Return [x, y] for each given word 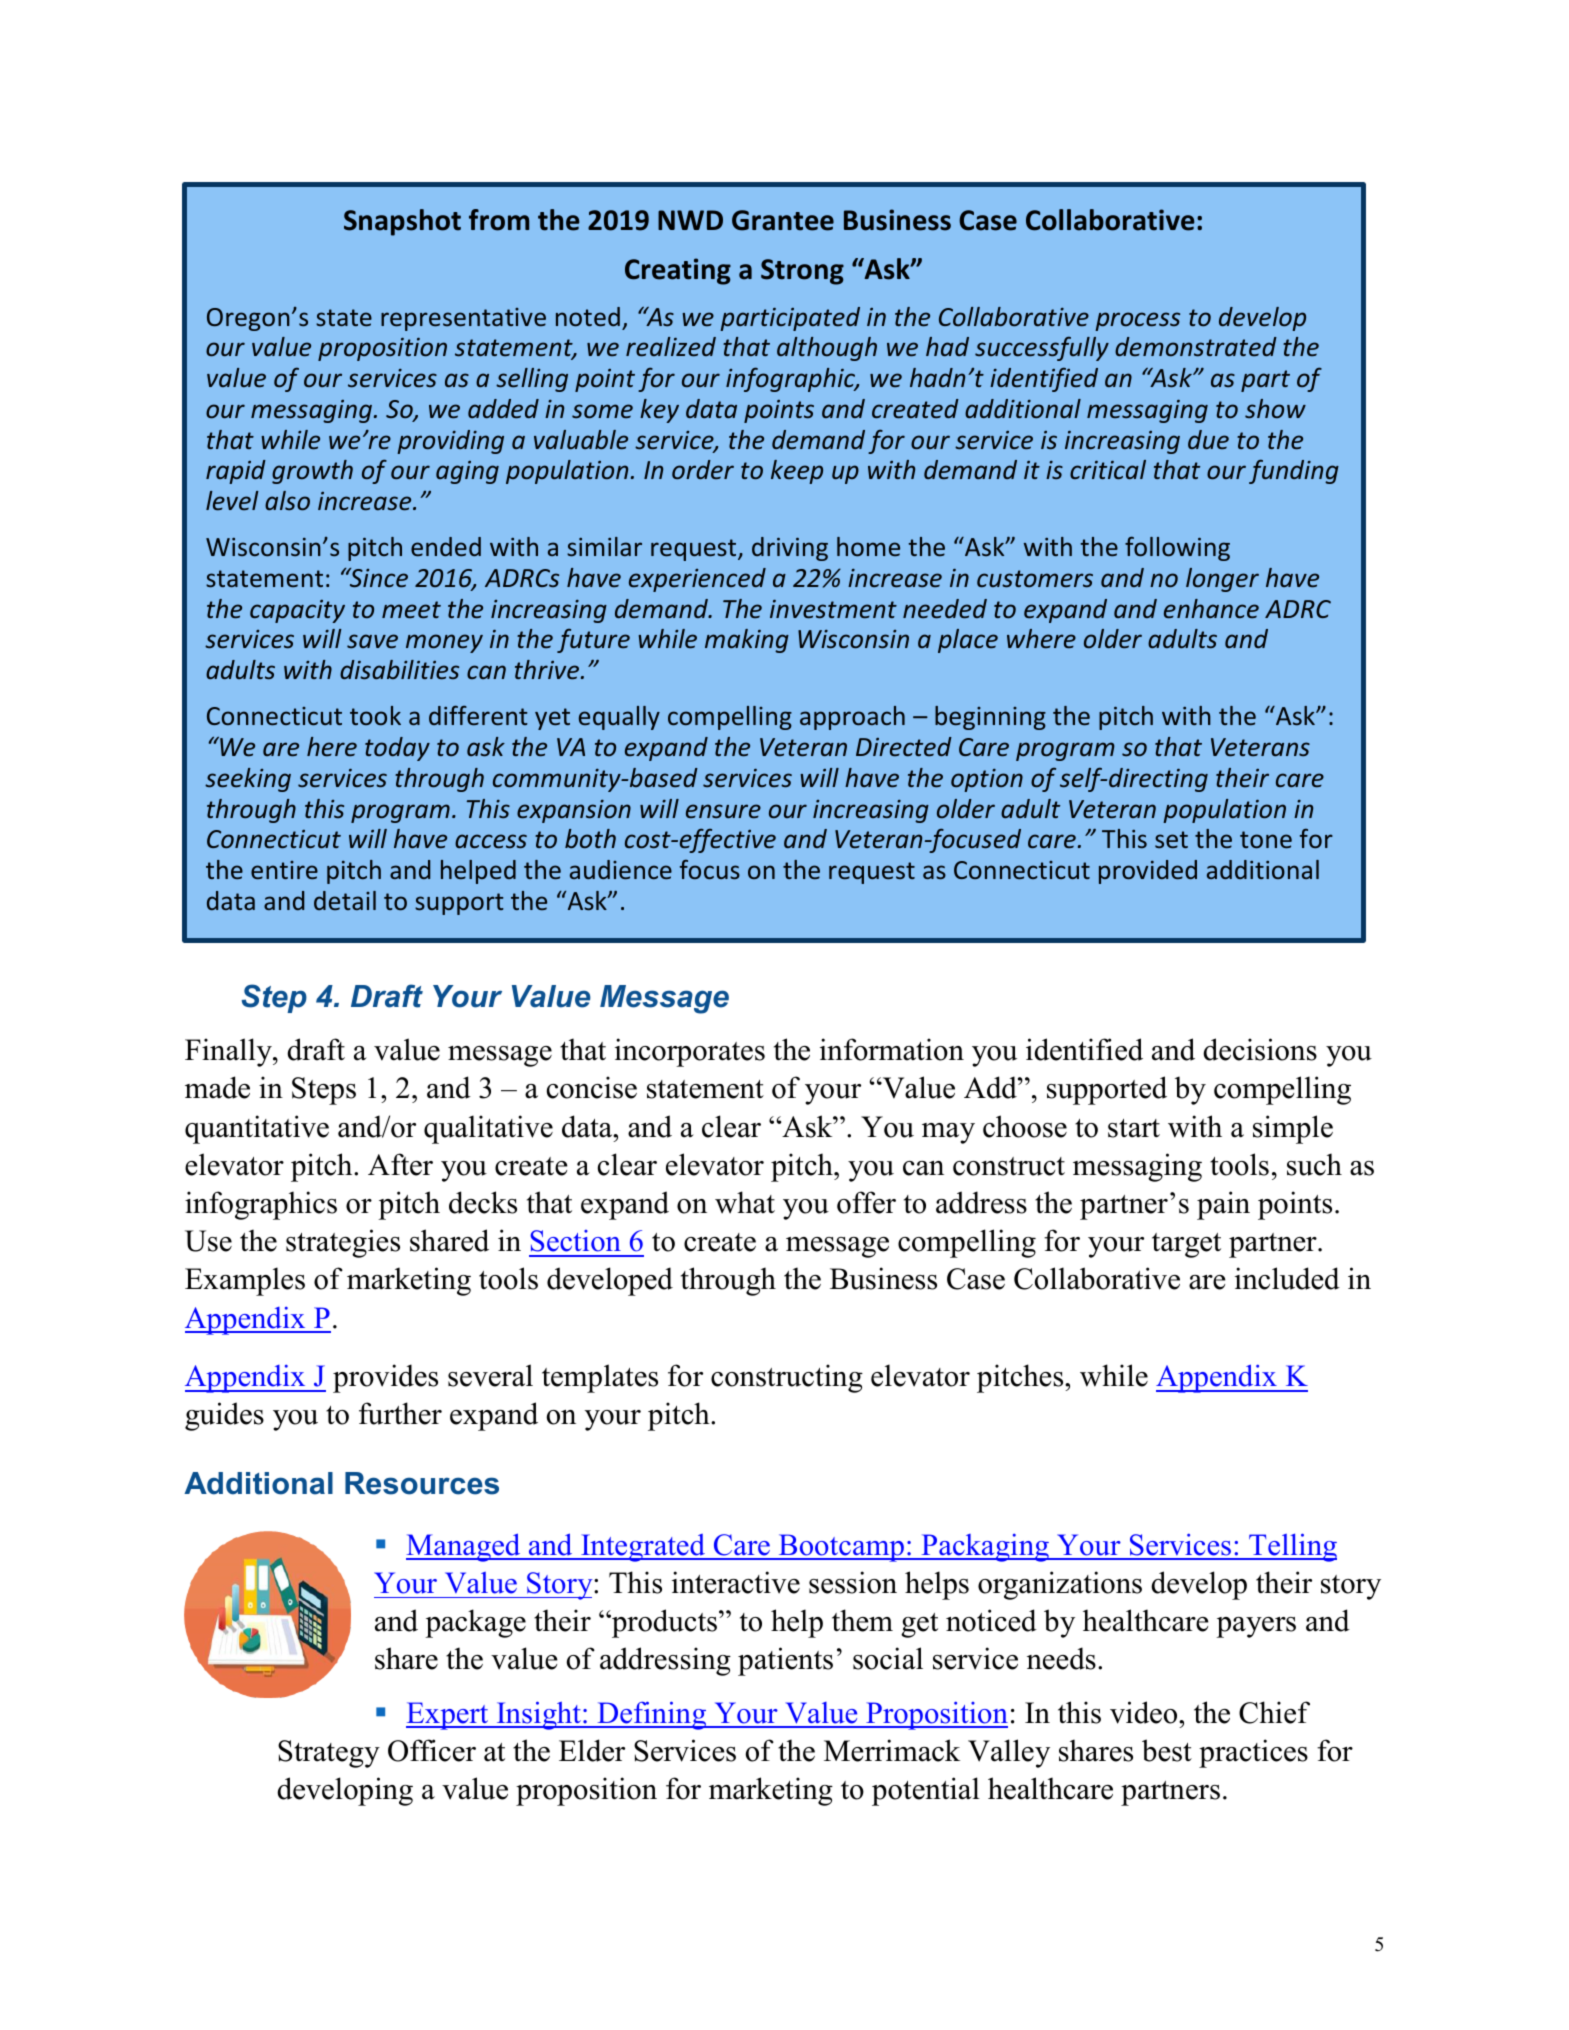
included [1287, 1278]
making [747, 641]
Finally [229, 1052]
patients [785, 1661]
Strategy [329, 1754]
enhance [1211, 609]
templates [600, 1378]
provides [385, 1378]
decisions [1260, 1049]
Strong [802, 272]
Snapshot [402, 222]
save [372, 641]
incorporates [690, 1052]
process [1137, 321]
